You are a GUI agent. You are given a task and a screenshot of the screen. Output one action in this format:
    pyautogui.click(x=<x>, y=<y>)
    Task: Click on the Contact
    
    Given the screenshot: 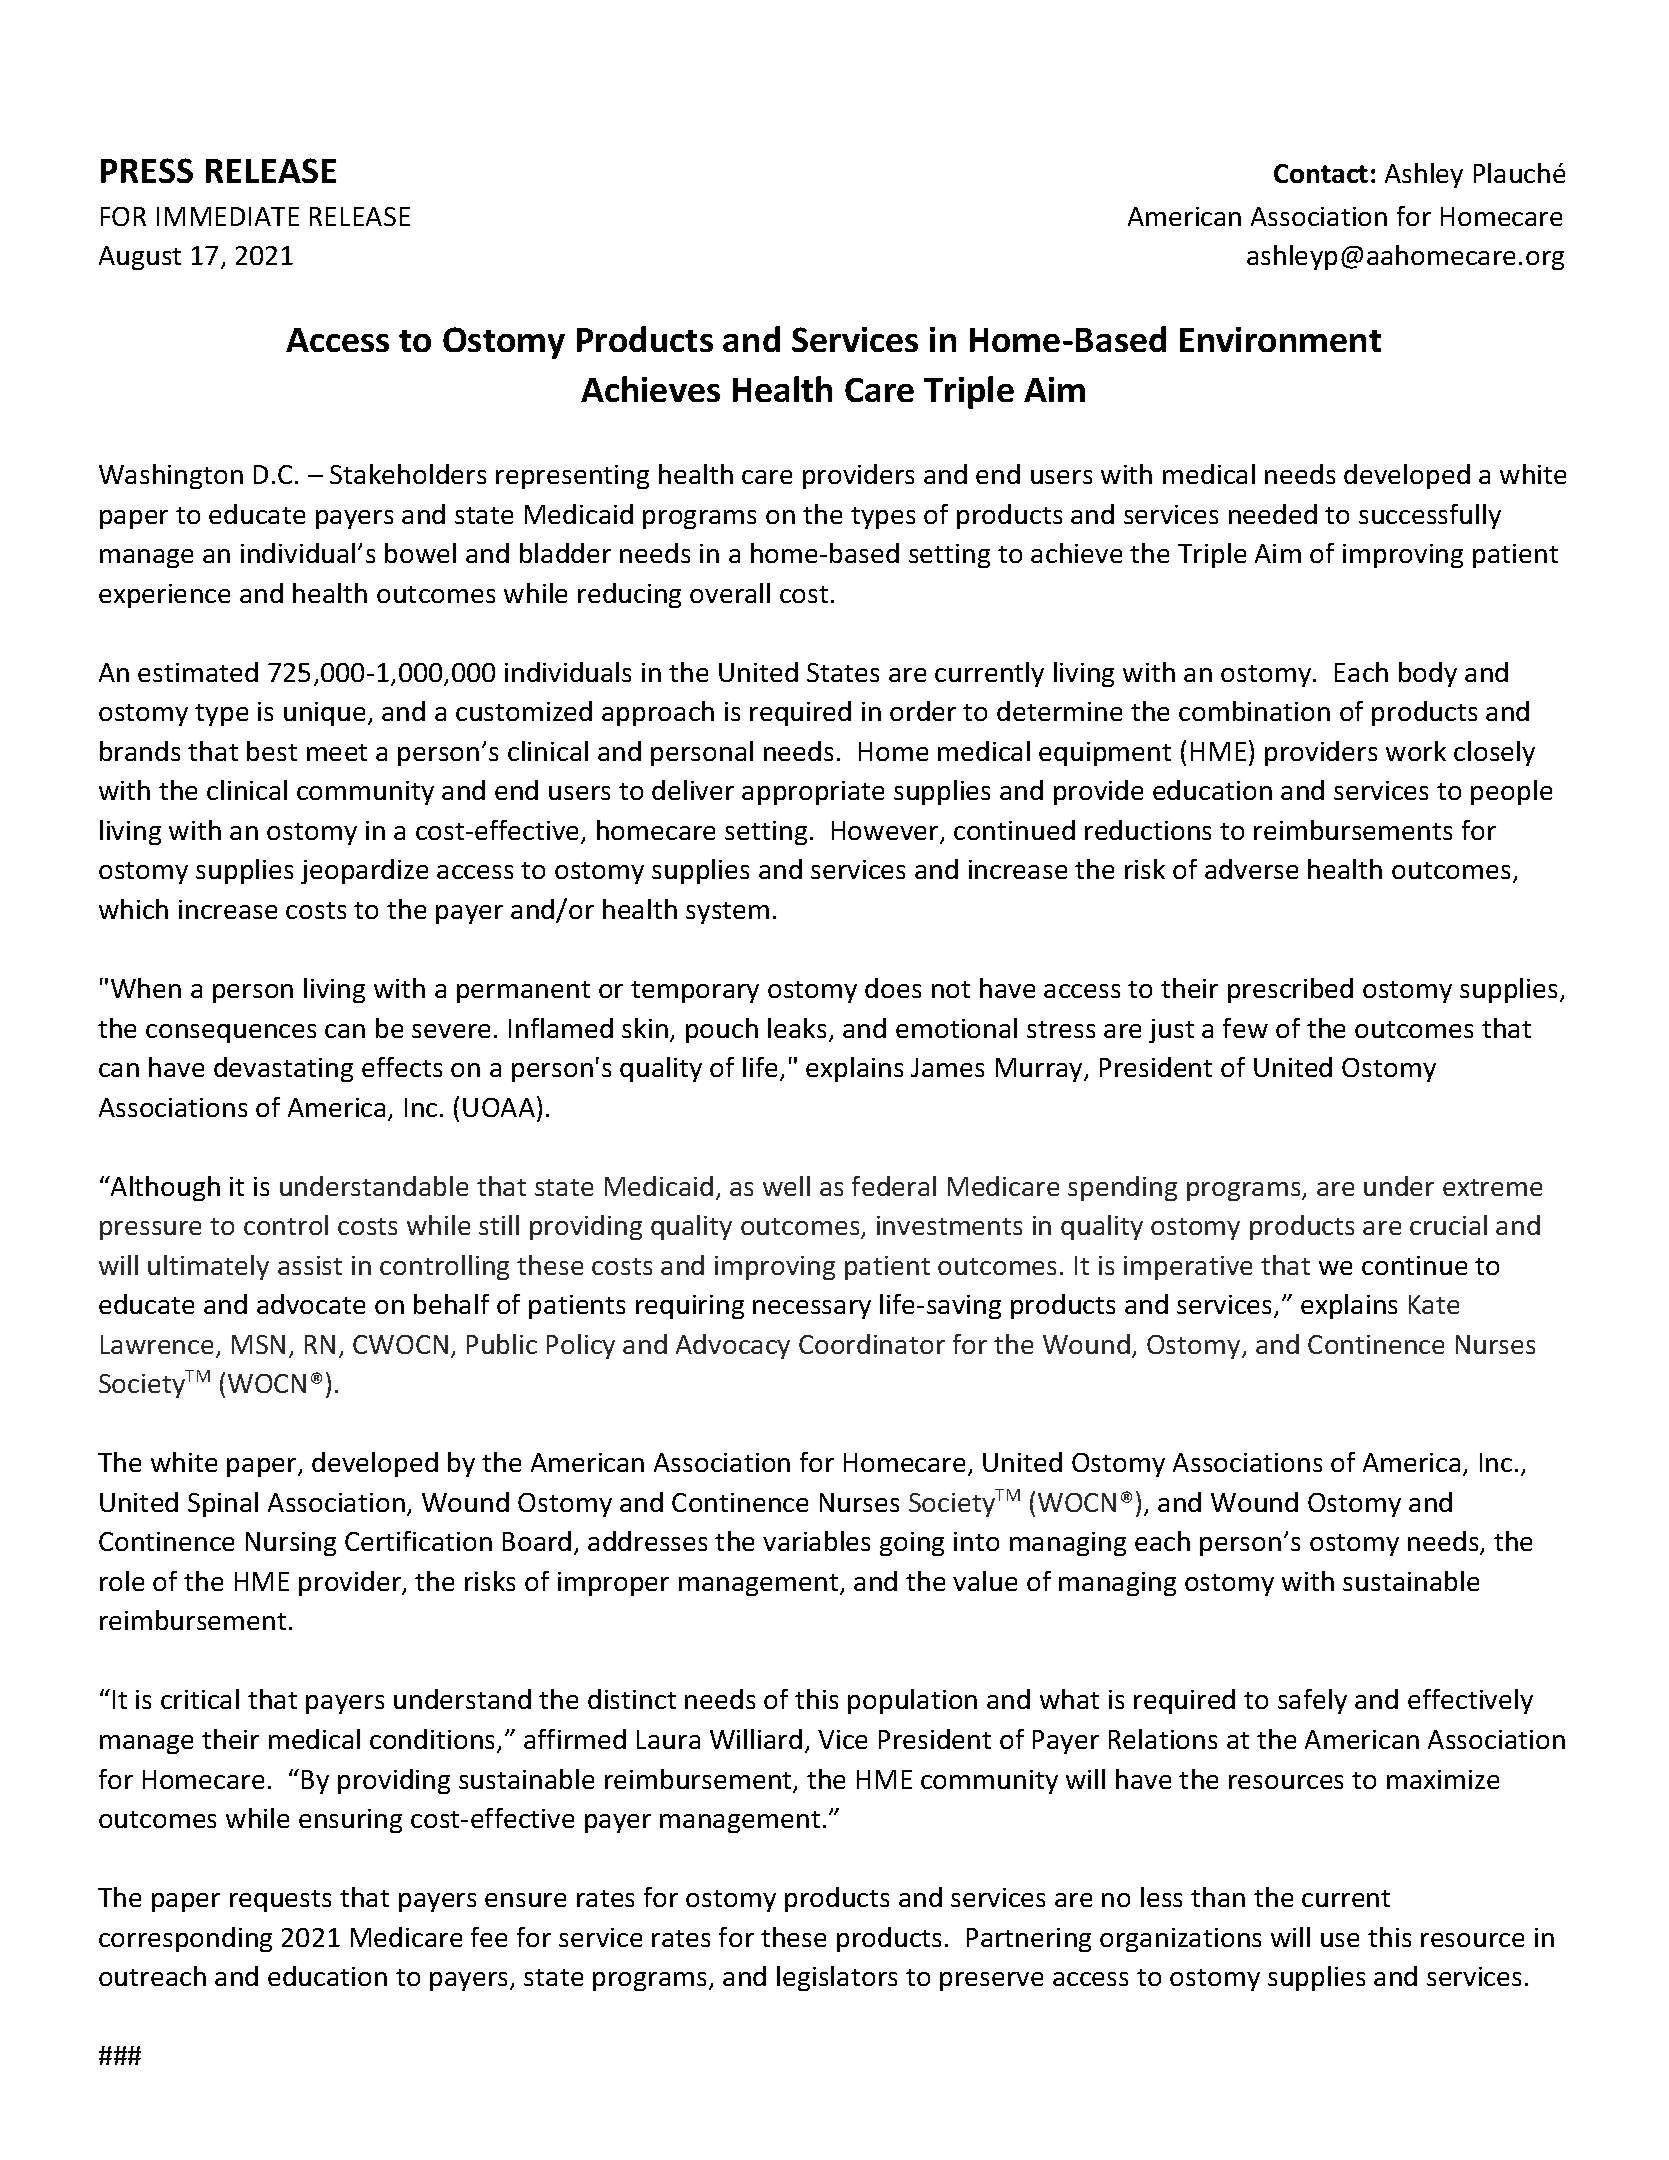 What is the action you would take?
    pyautogui.click(x=1321, y=173)
